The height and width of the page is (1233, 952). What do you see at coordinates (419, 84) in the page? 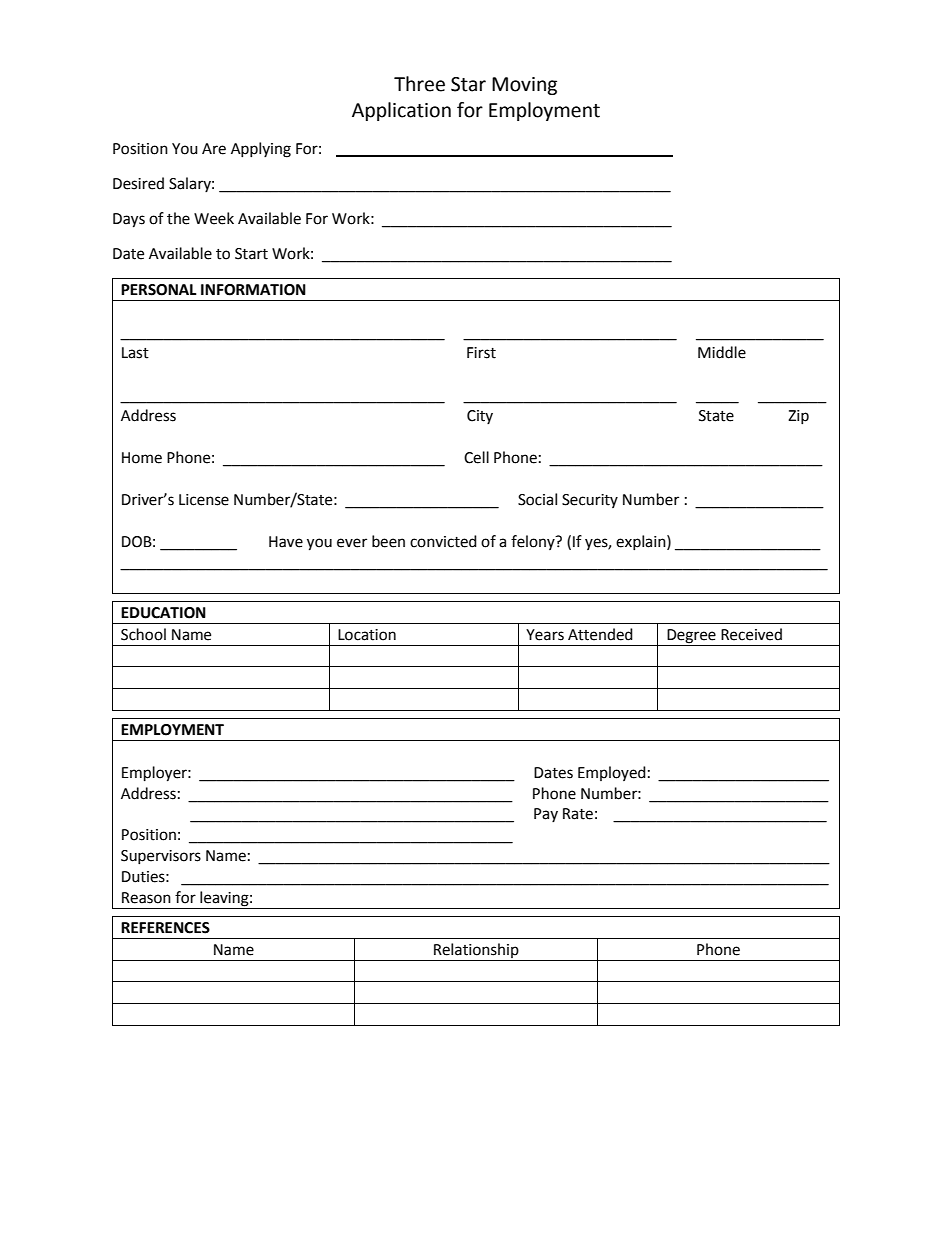
I see `Three` at bounding box center [419, 84].
